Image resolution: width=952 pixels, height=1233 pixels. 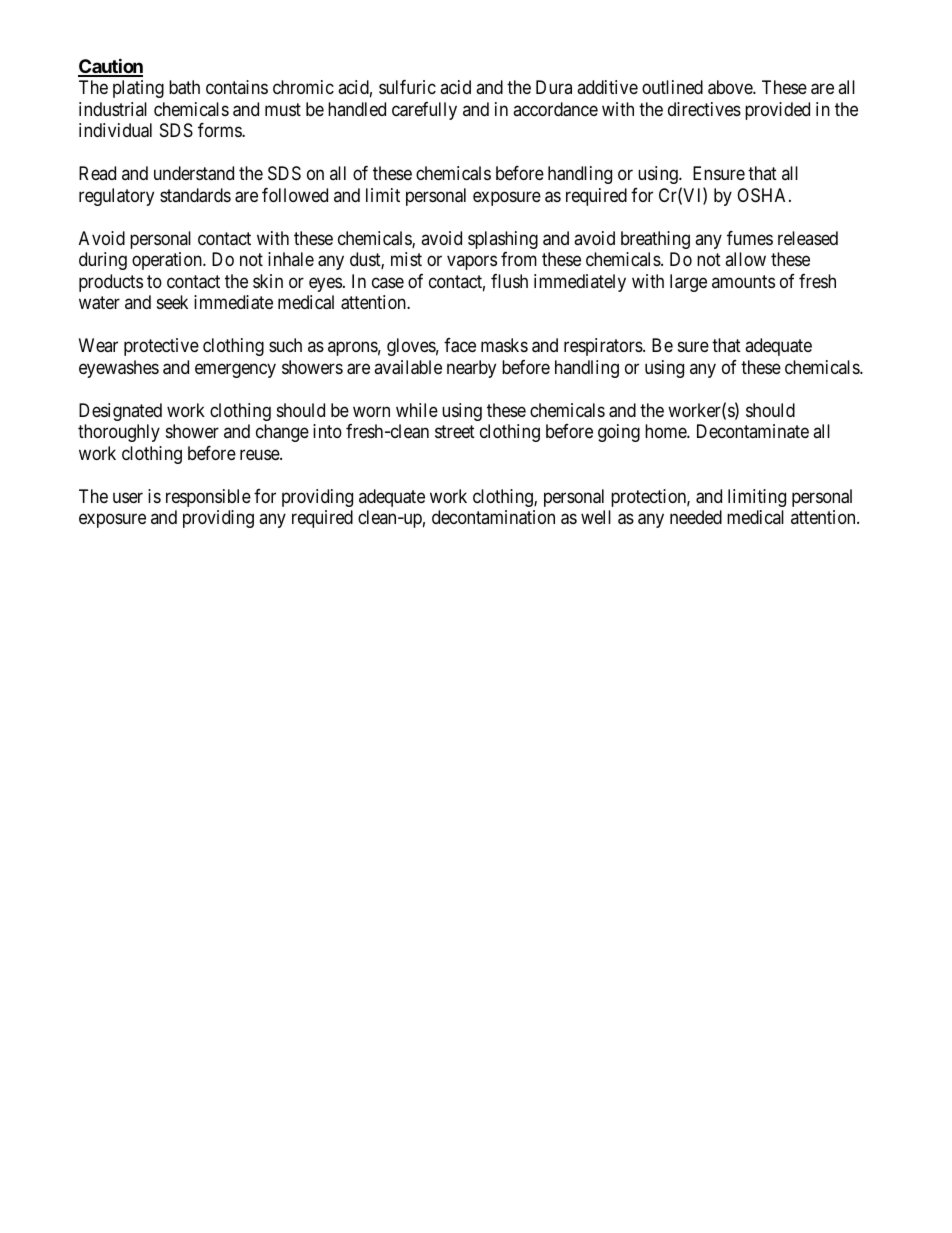 I want to click on operation, so click(x=168, y=261).
